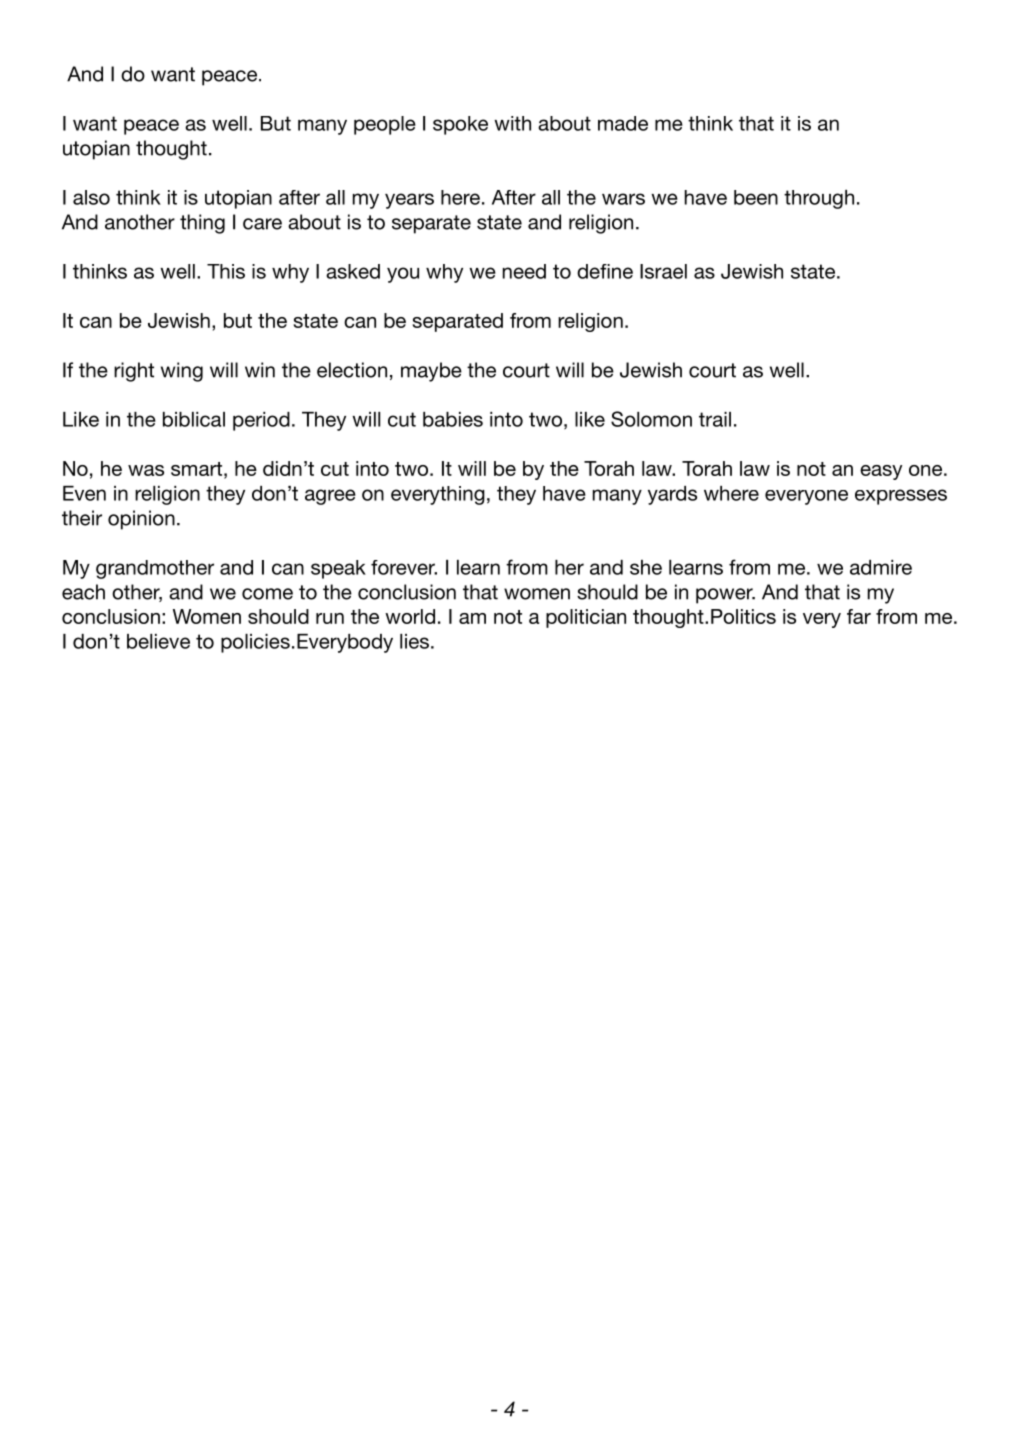 Image resolution: width=1020 pixels, height=1442 pixels. I want to click on was, so click(146, 470).
